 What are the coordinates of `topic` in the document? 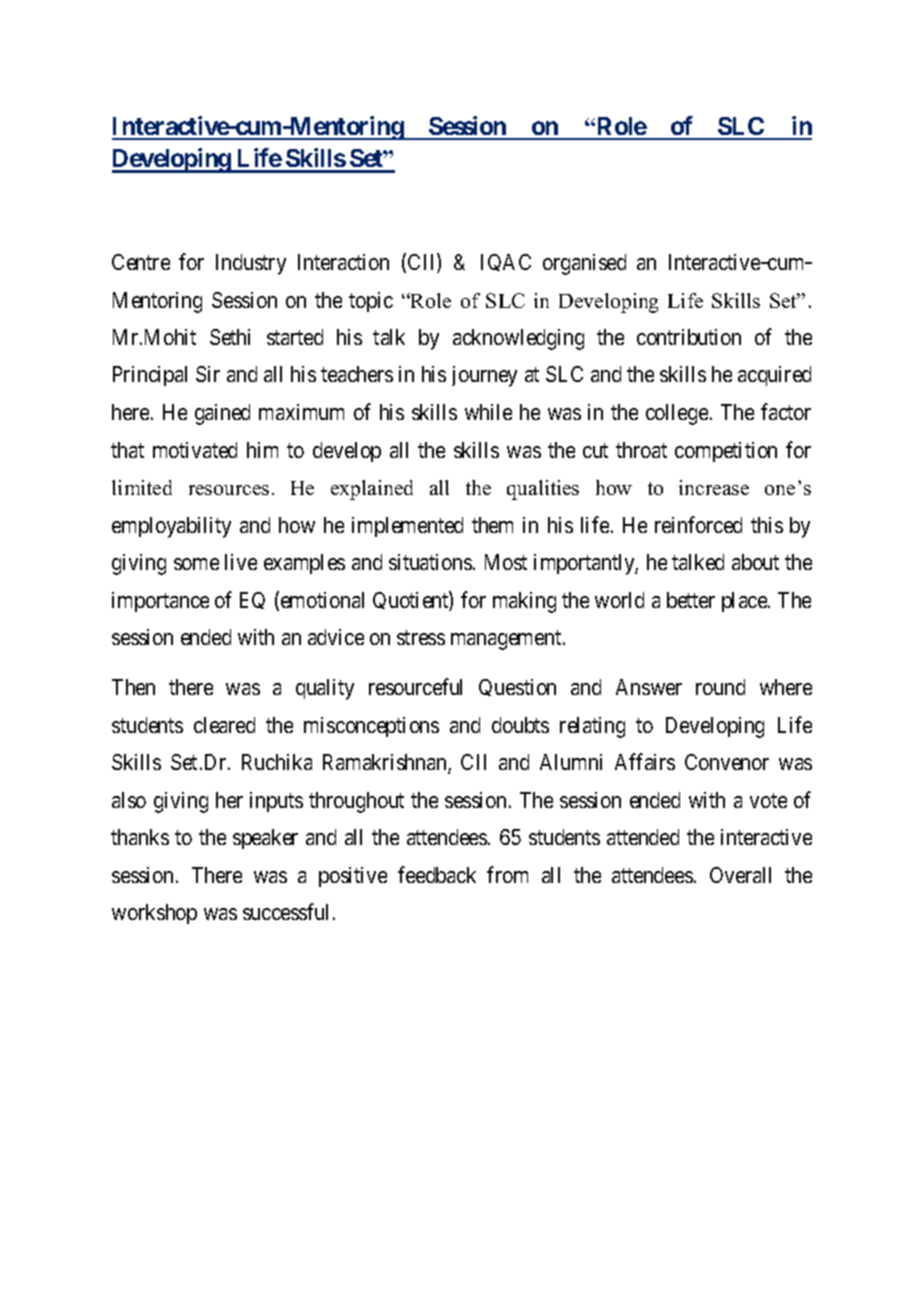 It's located at (371, 302).
